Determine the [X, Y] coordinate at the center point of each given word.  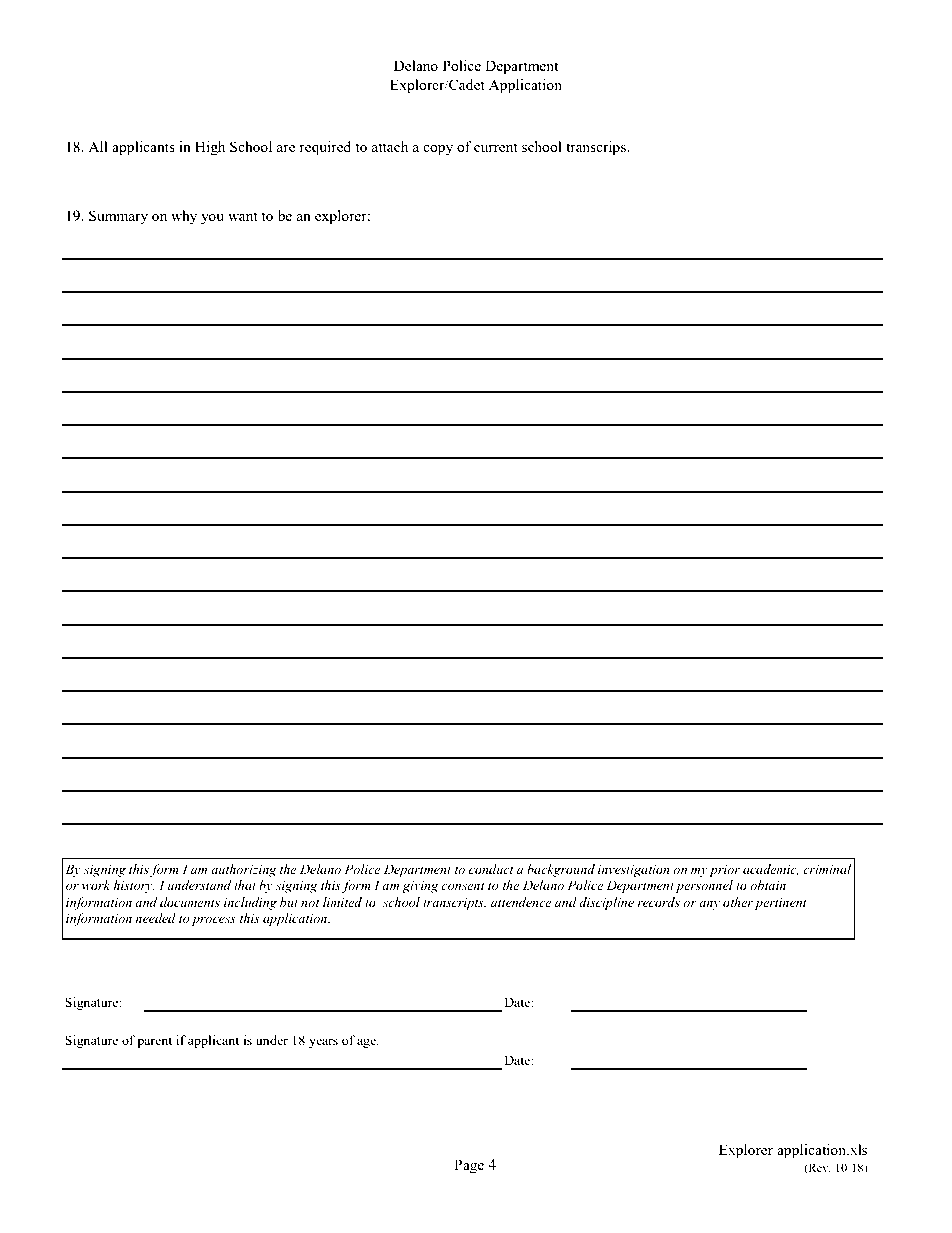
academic [771, 870]
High [210, 148]
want [243, 216]
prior [724, 871]
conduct [491, 869]
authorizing [244, 870]
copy [438, 150]
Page [469, 1166]
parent [154, 1042]
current [496, 147]
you [212, 219]
